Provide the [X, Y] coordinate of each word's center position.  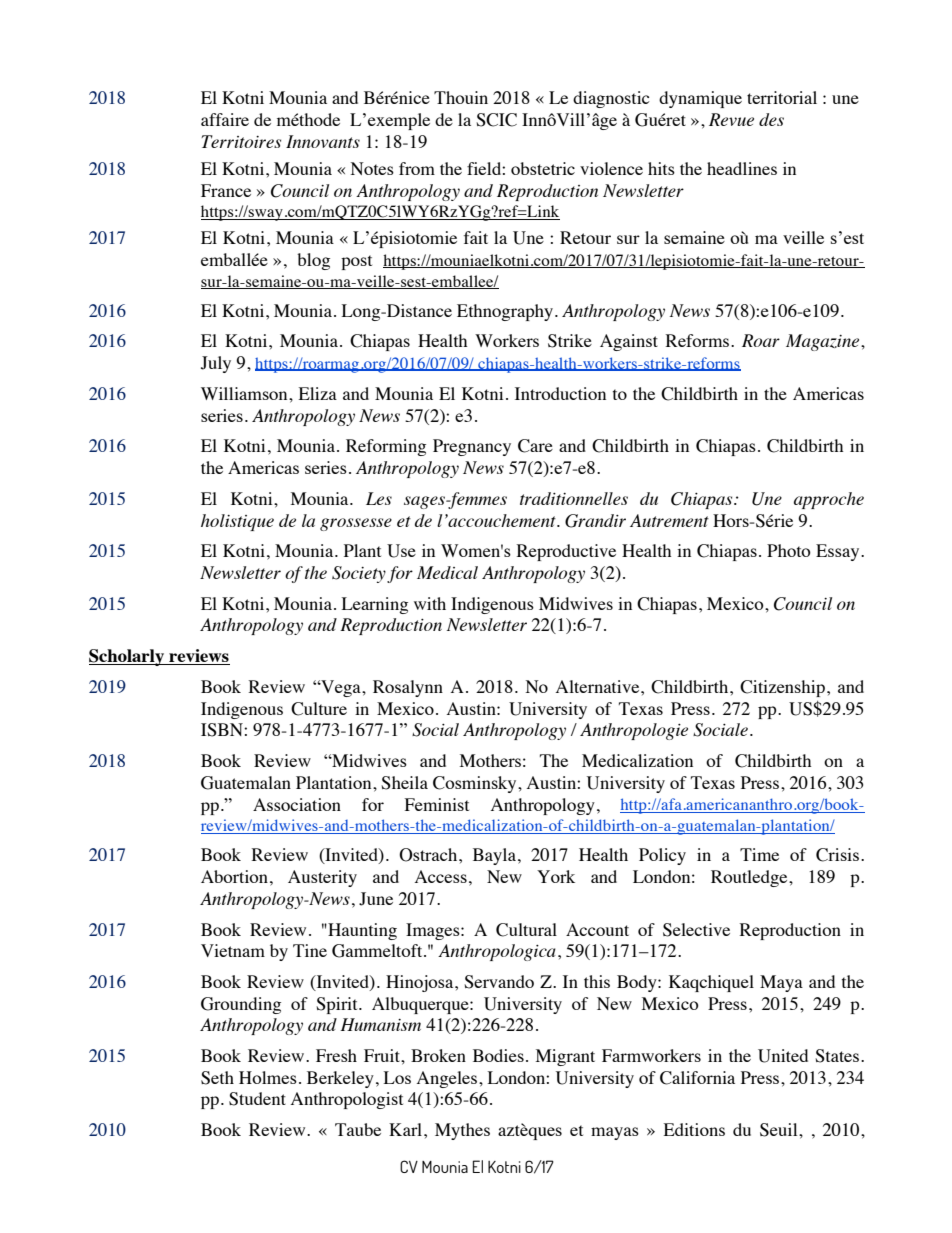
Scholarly [128, 657]
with [430, 603]
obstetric [543, 168]
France [226, 190]
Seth [217, 1078]
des [771, 119]
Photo [789, 550]
